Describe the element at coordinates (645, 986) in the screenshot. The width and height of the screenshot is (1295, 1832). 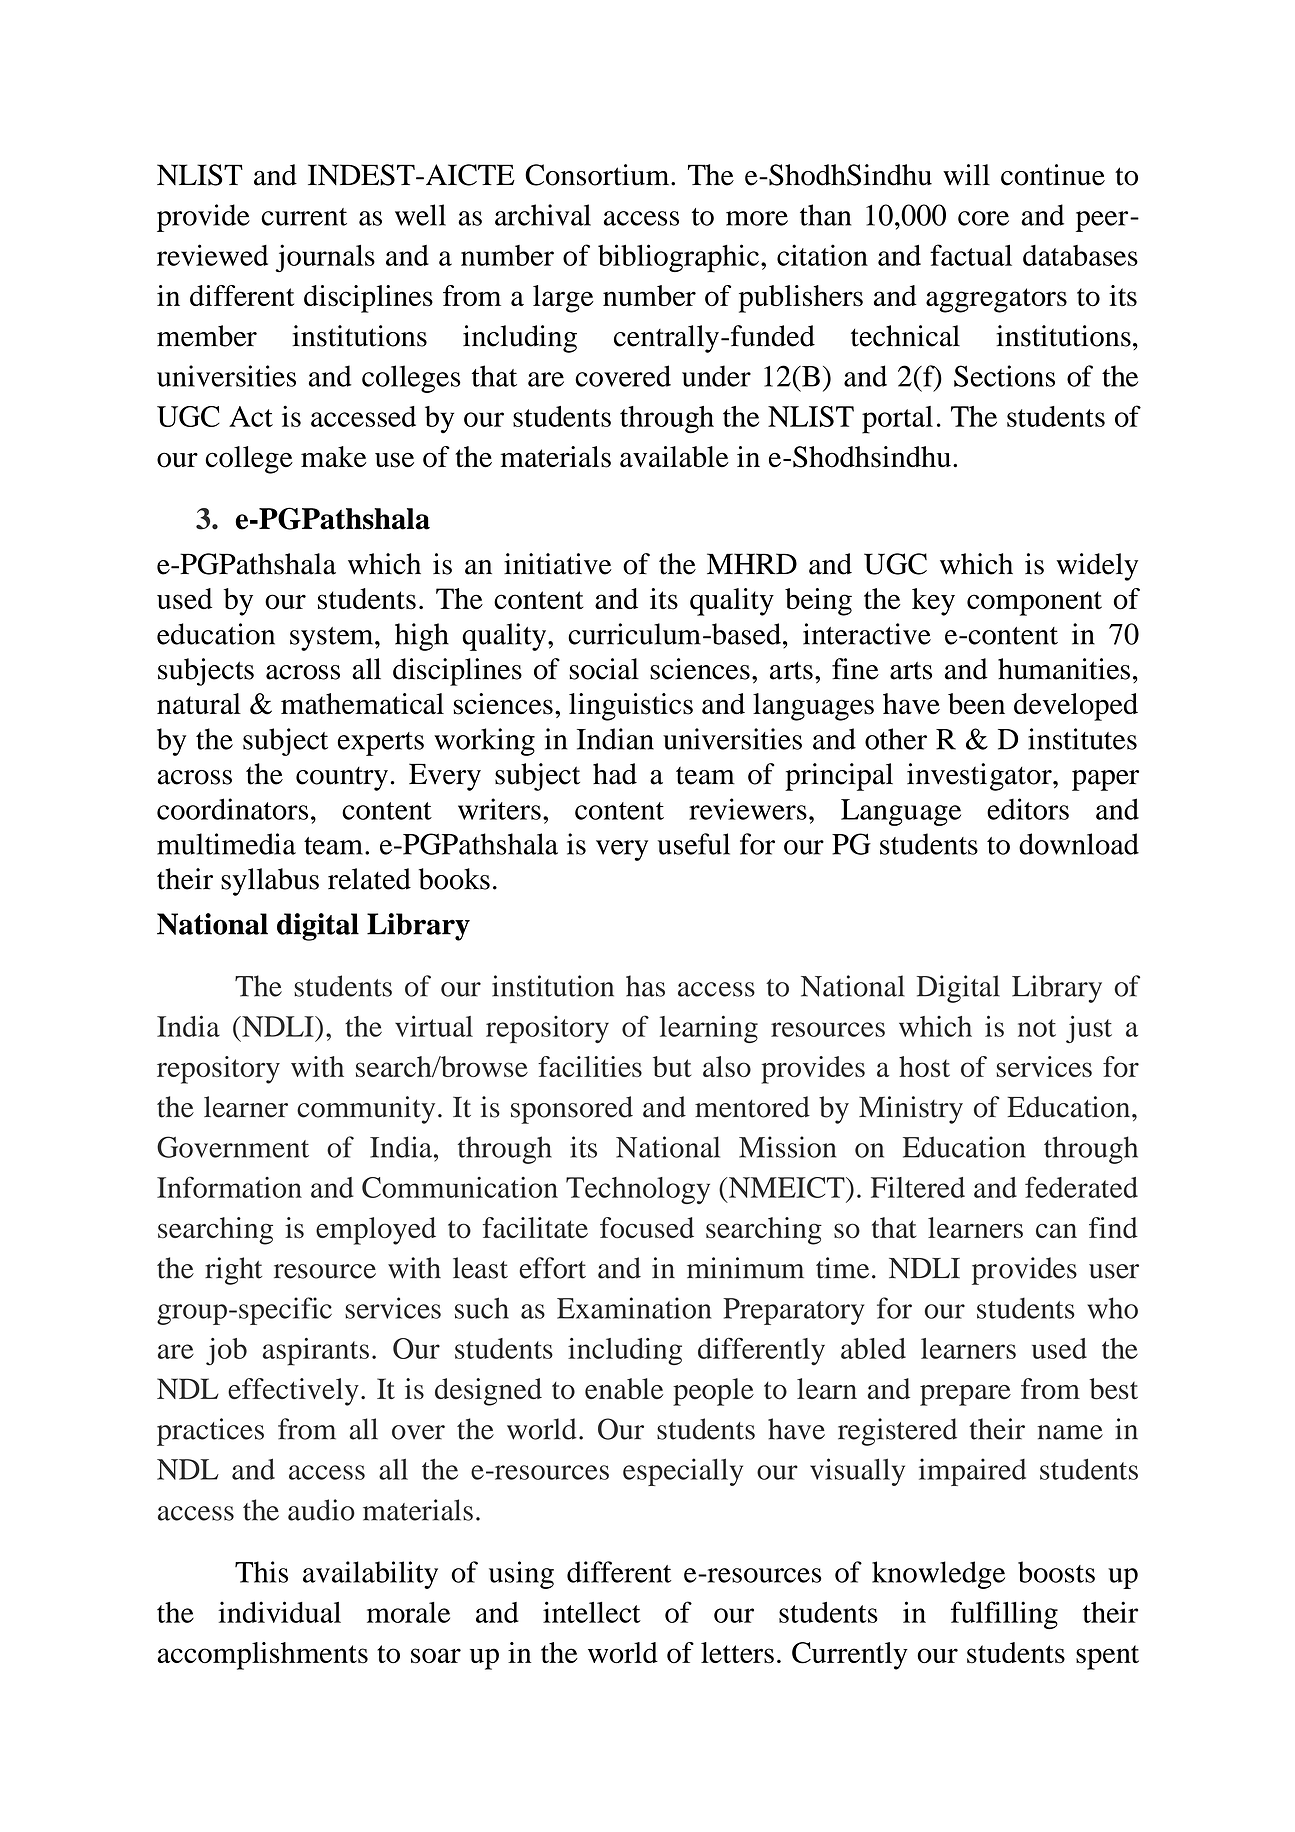
I see `has` at that location.
